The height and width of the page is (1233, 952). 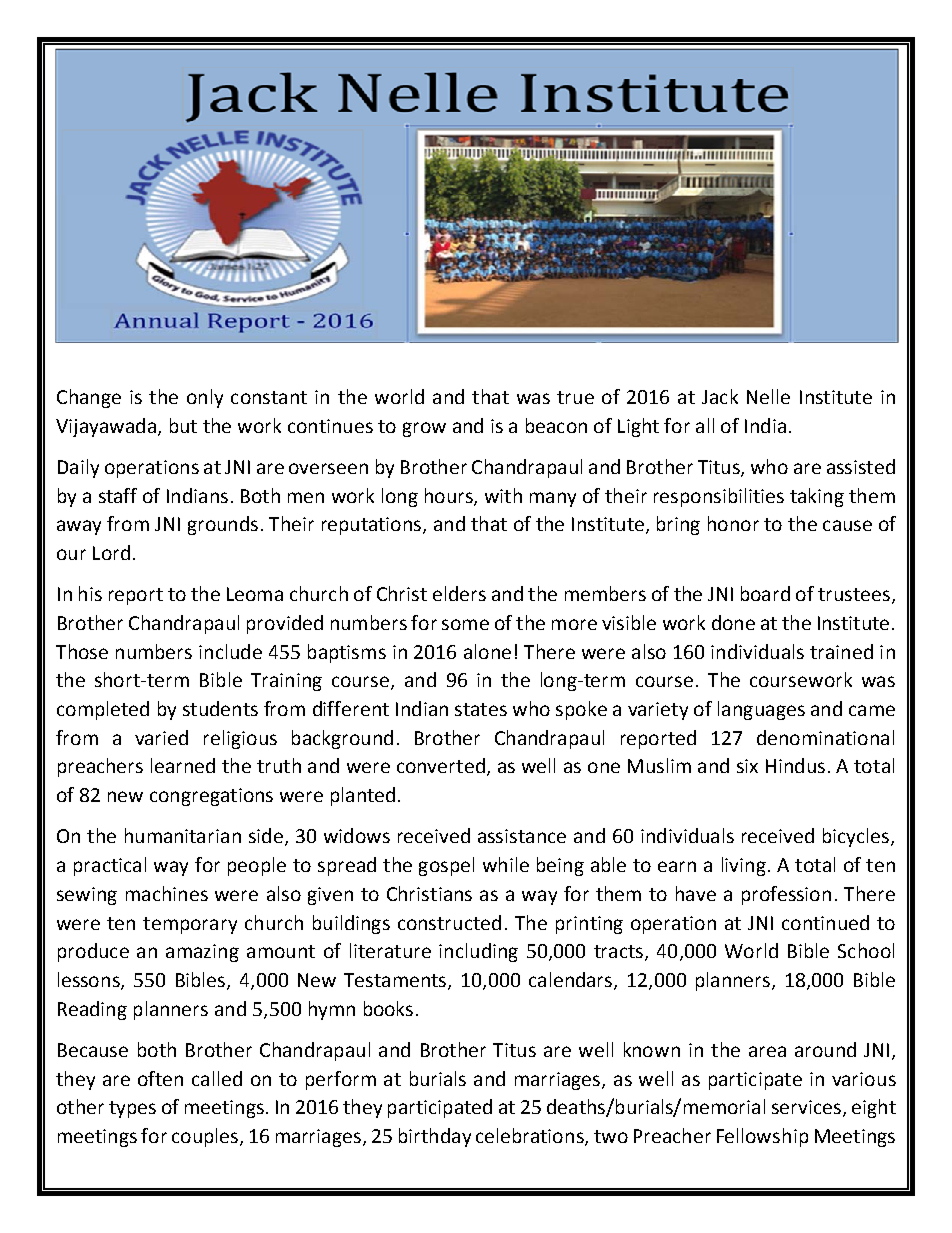 I want to click on continued, so click(x=825, y=922).
